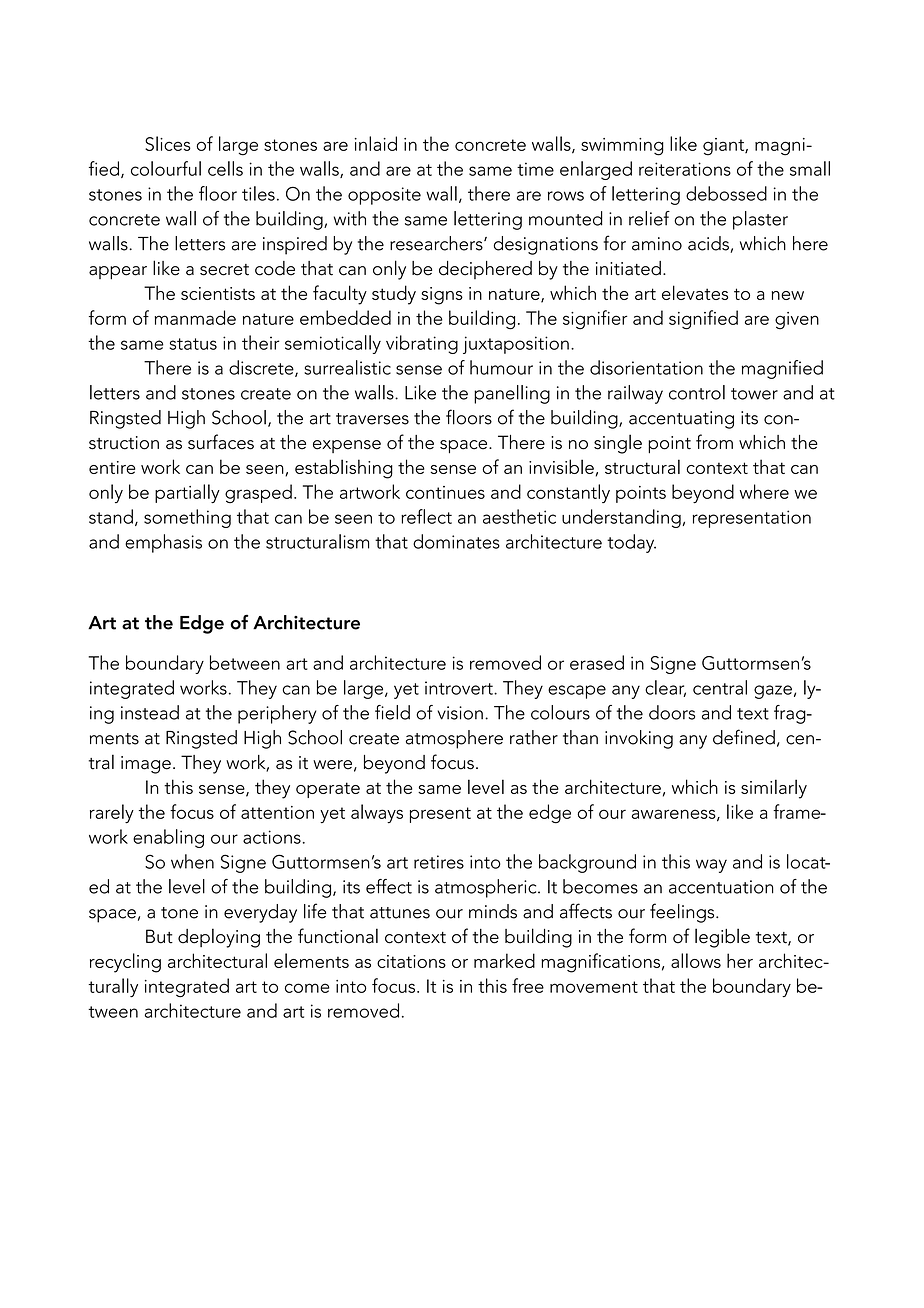 The height and width of the screenshot is (1308, 924). Describe the element at coordinates (225, 168) in the screenshot. I see `cells` at that location.
